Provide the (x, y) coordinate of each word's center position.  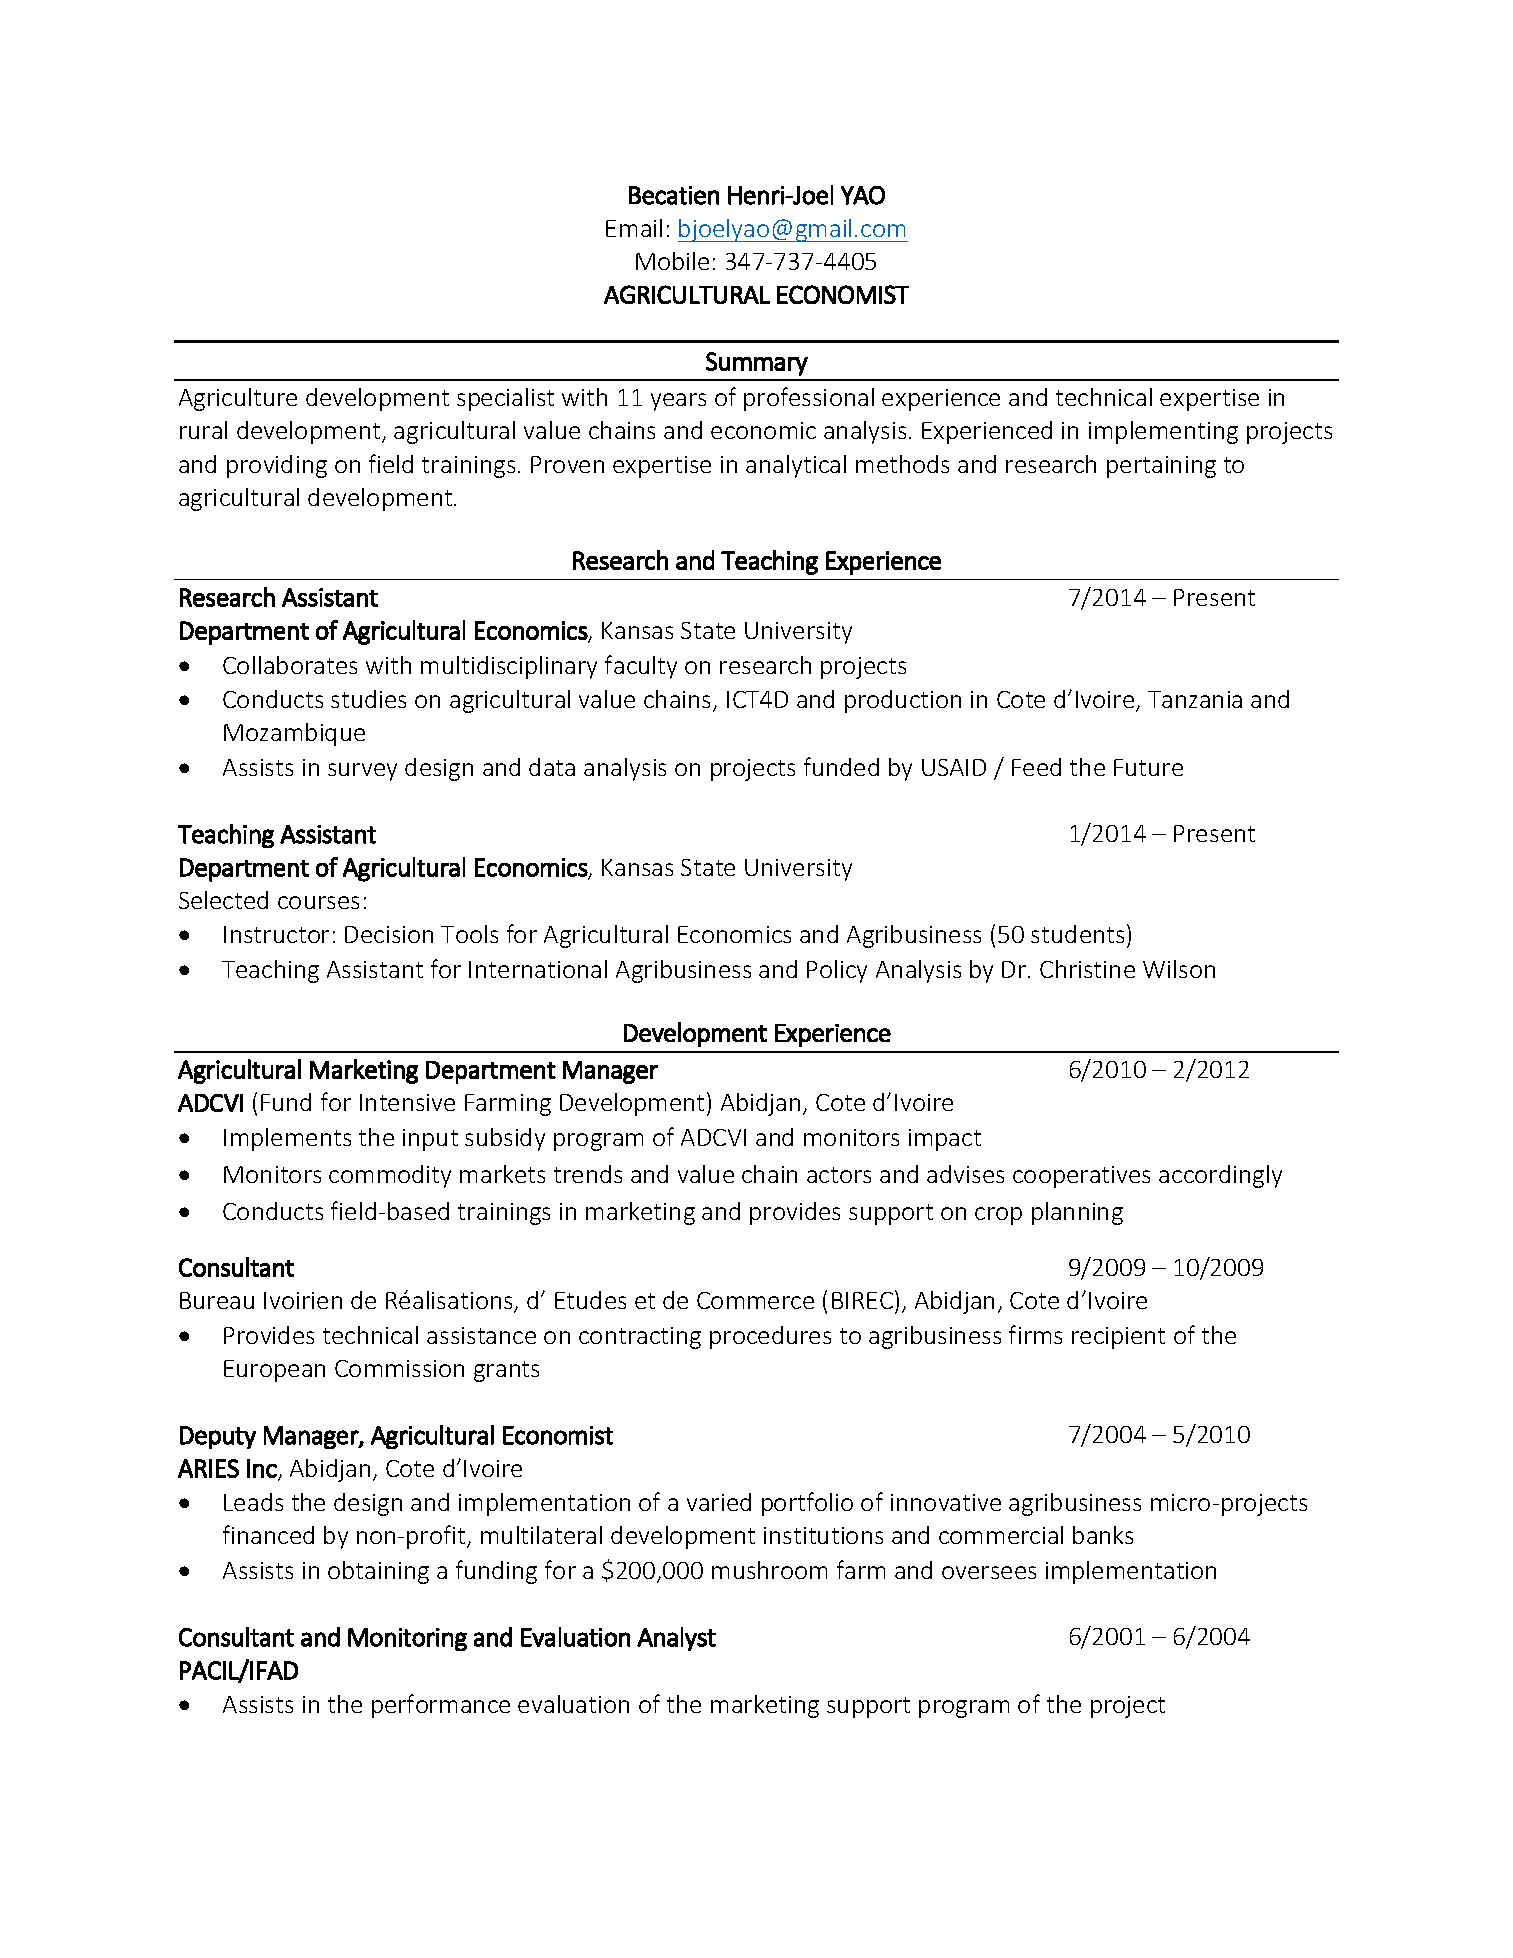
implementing (1163, 432)
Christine (1087, 969)
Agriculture (238, 399)
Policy (837, 971)
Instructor (276, 934)
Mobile (672, 261)
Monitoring (407, 1639)
